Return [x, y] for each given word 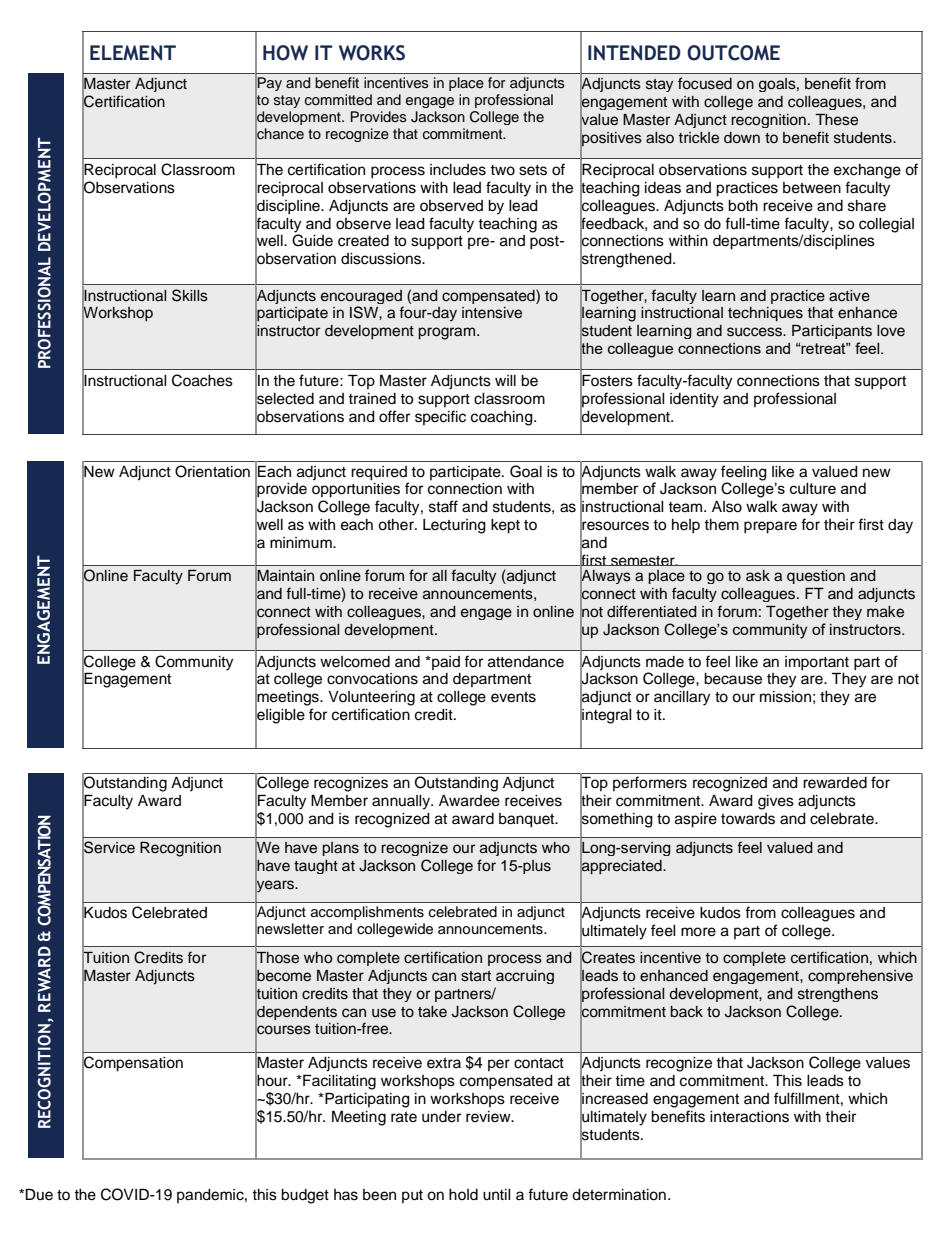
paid [445, 663]
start [476, 976]
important [817, 663]
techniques [765, 314]
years [275, 886]
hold [463, 1195]
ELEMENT [133, 53]
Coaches [202, 380]
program [448, 333]
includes [458, 170]
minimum [302, 543]
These [836, 120]
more [698, 932]
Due [39, 1194]
